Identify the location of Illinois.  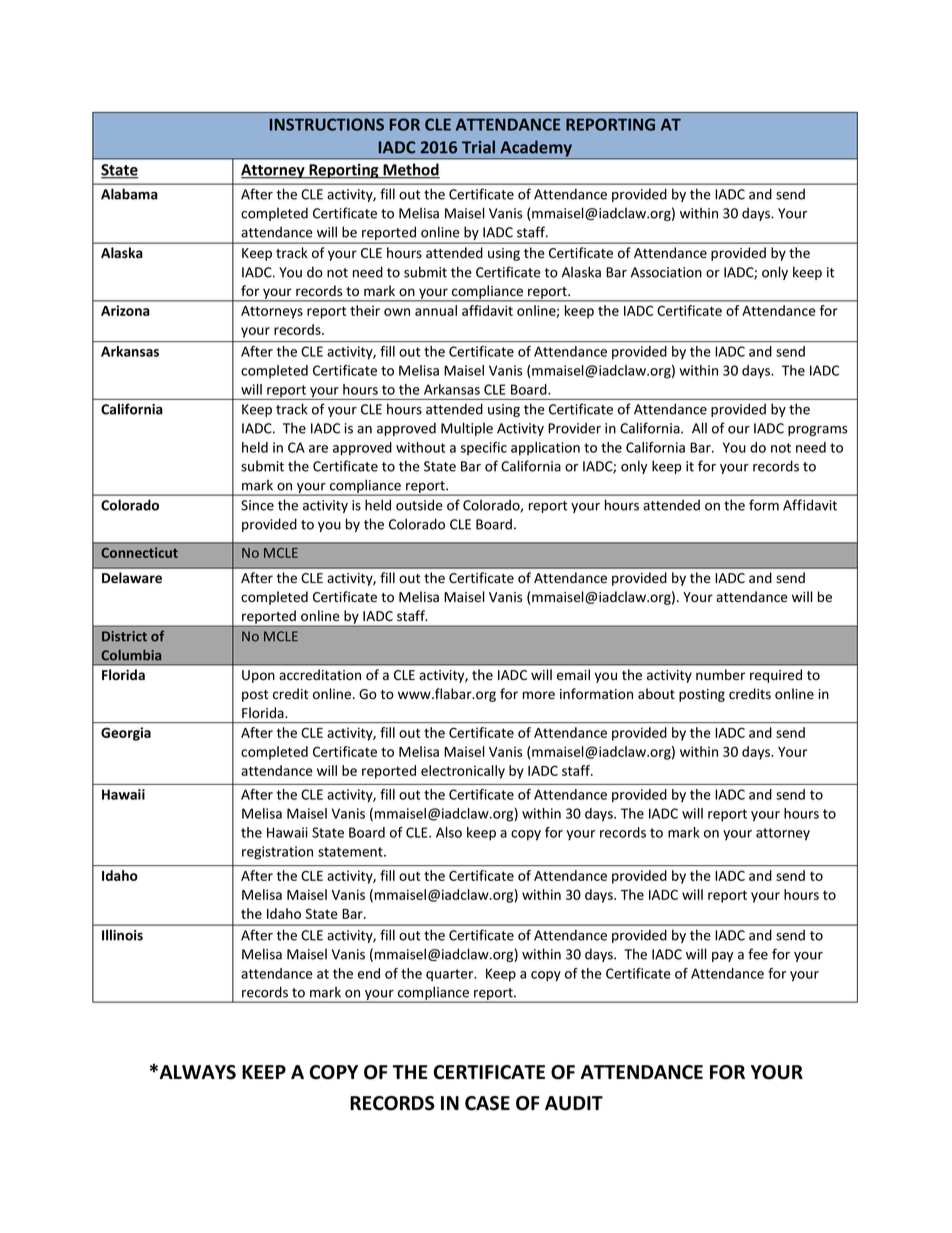
(122, 935).
